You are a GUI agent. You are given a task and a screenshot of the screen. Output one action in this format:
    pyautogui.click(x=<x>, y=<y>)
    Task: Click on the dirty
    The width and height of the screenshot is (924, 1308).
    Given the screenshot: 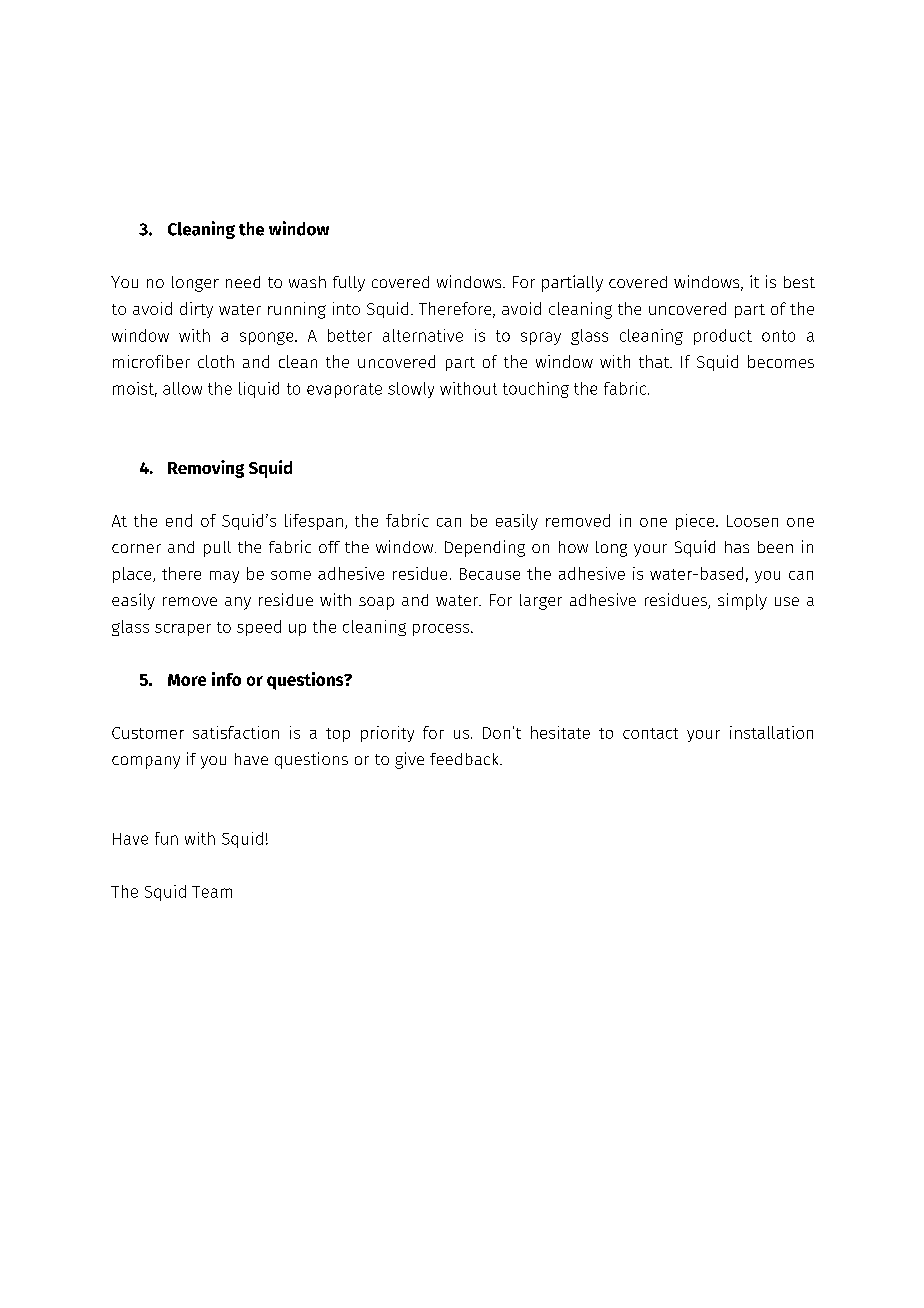 What is the action you would take?
    pyautogui.click(x=196, y=310)
